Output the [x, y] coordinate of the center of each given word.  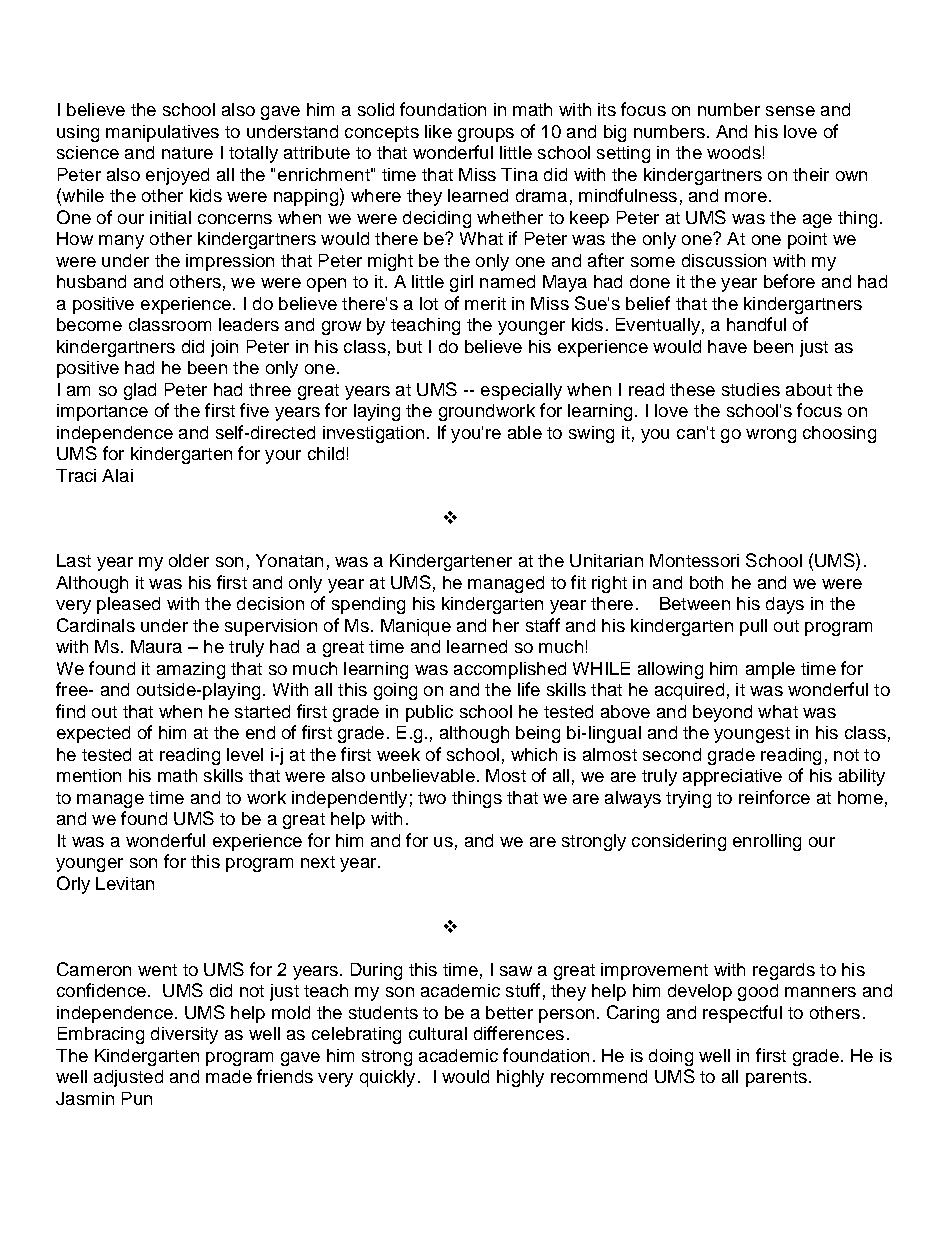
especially [521, 391]
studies [751, 389]
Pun [137, 1098]
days [785, 605]
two [432, 798]
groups [486, 135]
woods [734, 152]
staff [543, 625]
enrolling [767, 842]
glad [140, 391]
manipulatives [162, 133]
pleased [128, 605]
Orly [73, 885]
